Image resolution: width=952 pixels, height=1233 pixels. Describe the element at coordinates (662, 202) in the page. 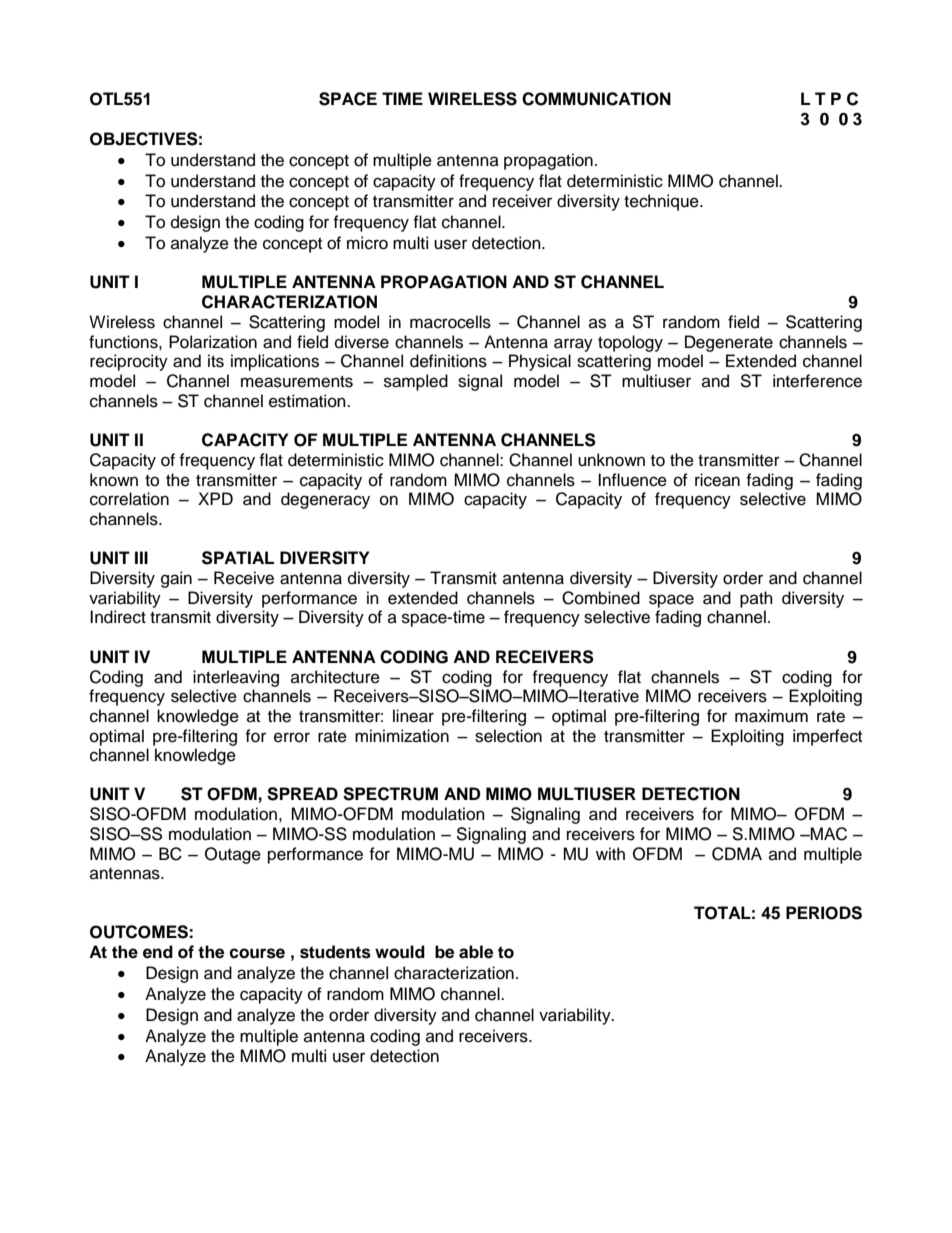

I see `technique` at that location.
